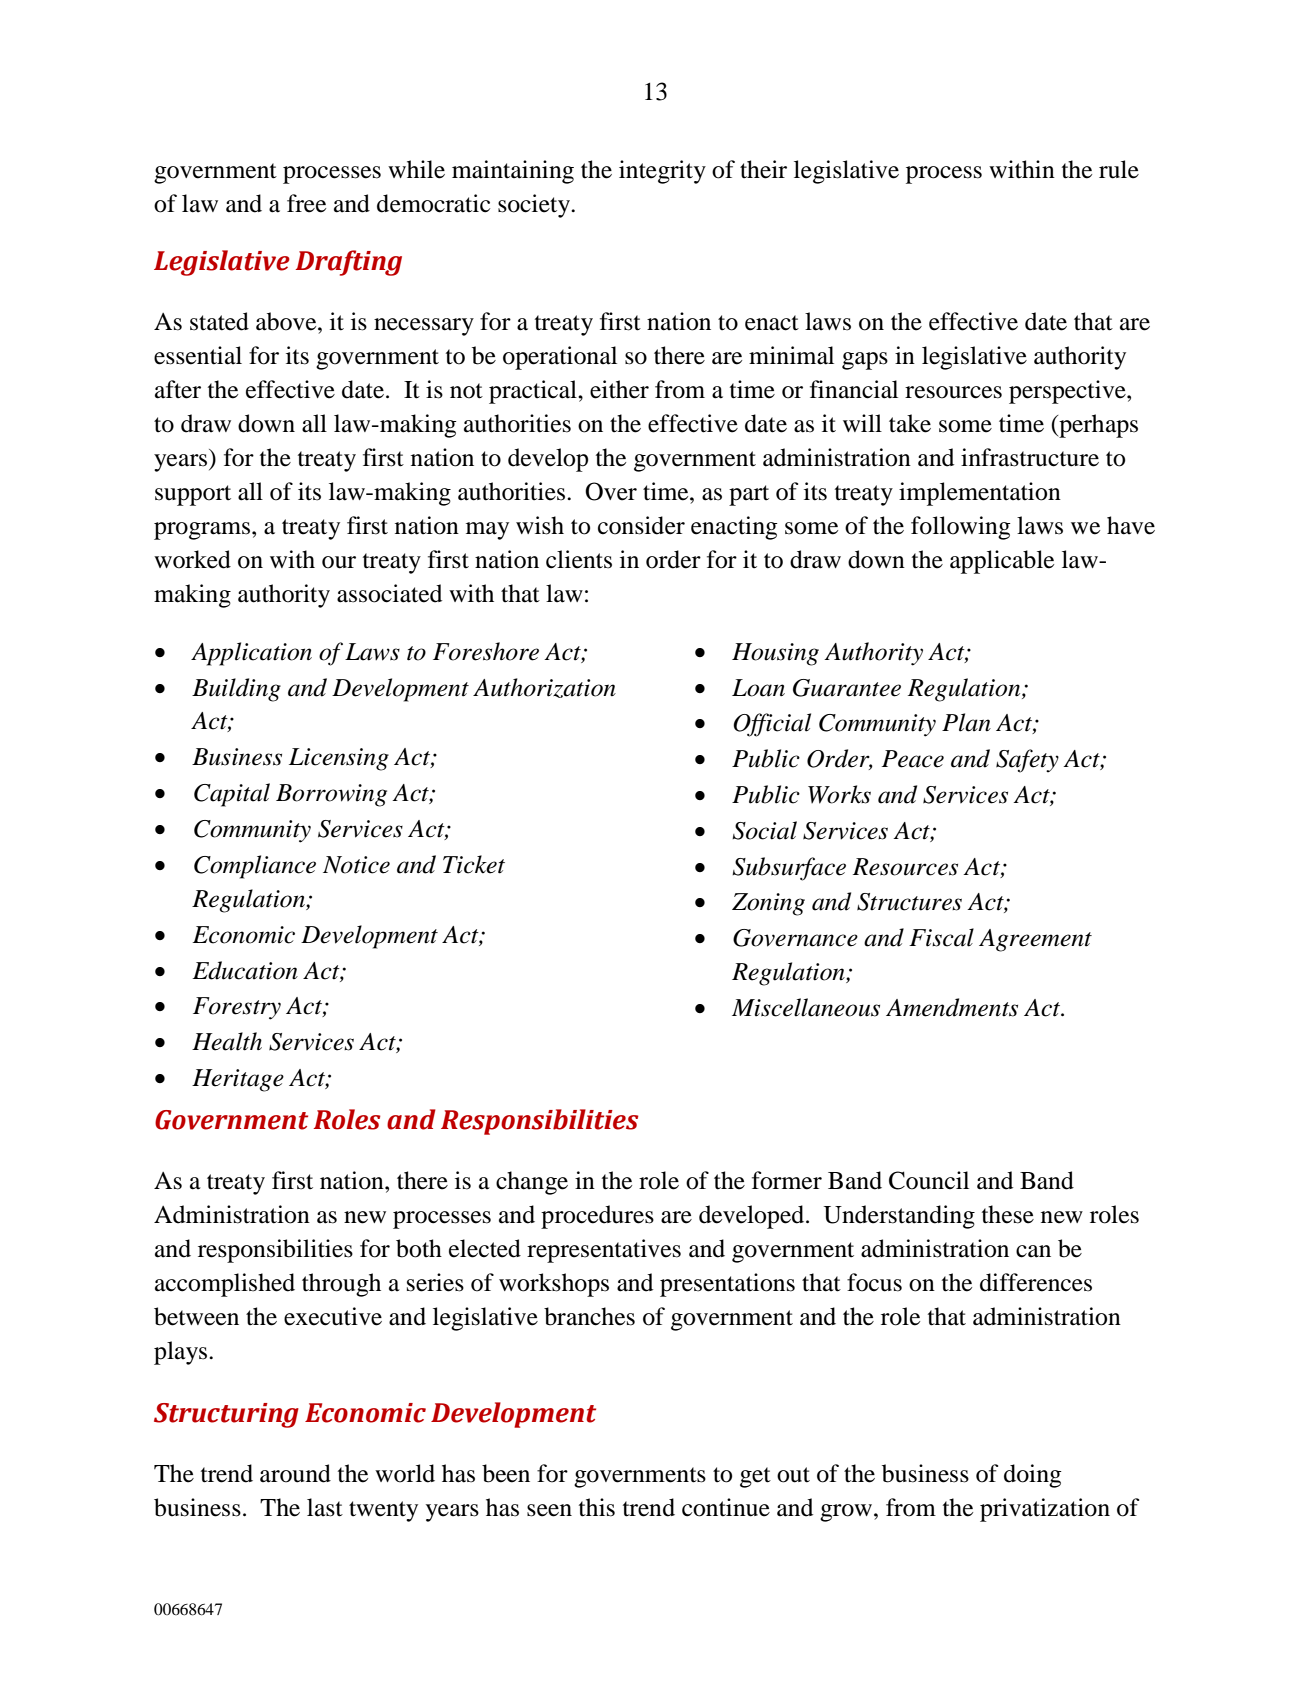 This screenshot has width=1311, height=1697. I want to click on this, so click(597, 1507).
